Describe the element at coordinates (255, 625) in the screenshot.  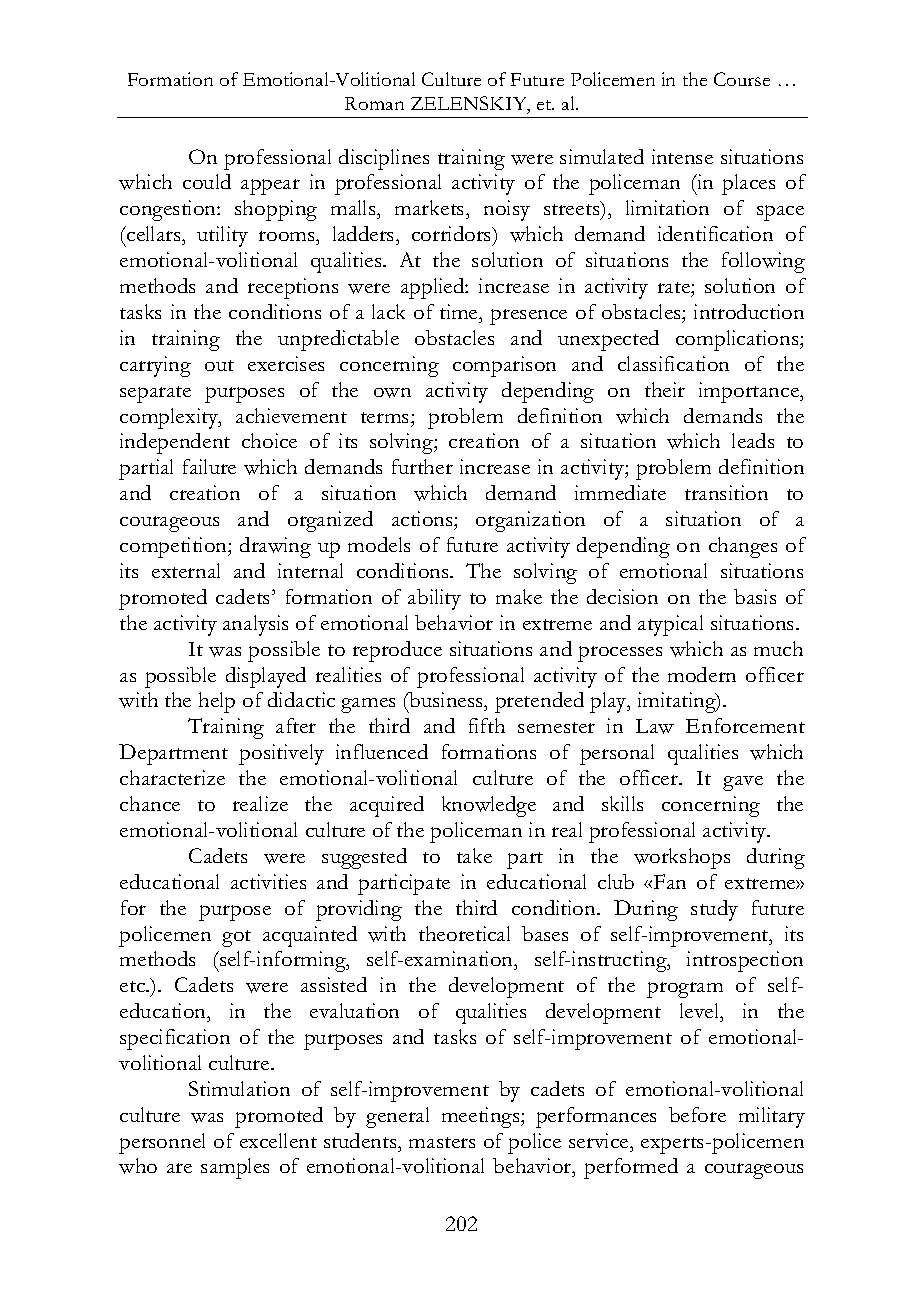
I see `analysis` at that location.
